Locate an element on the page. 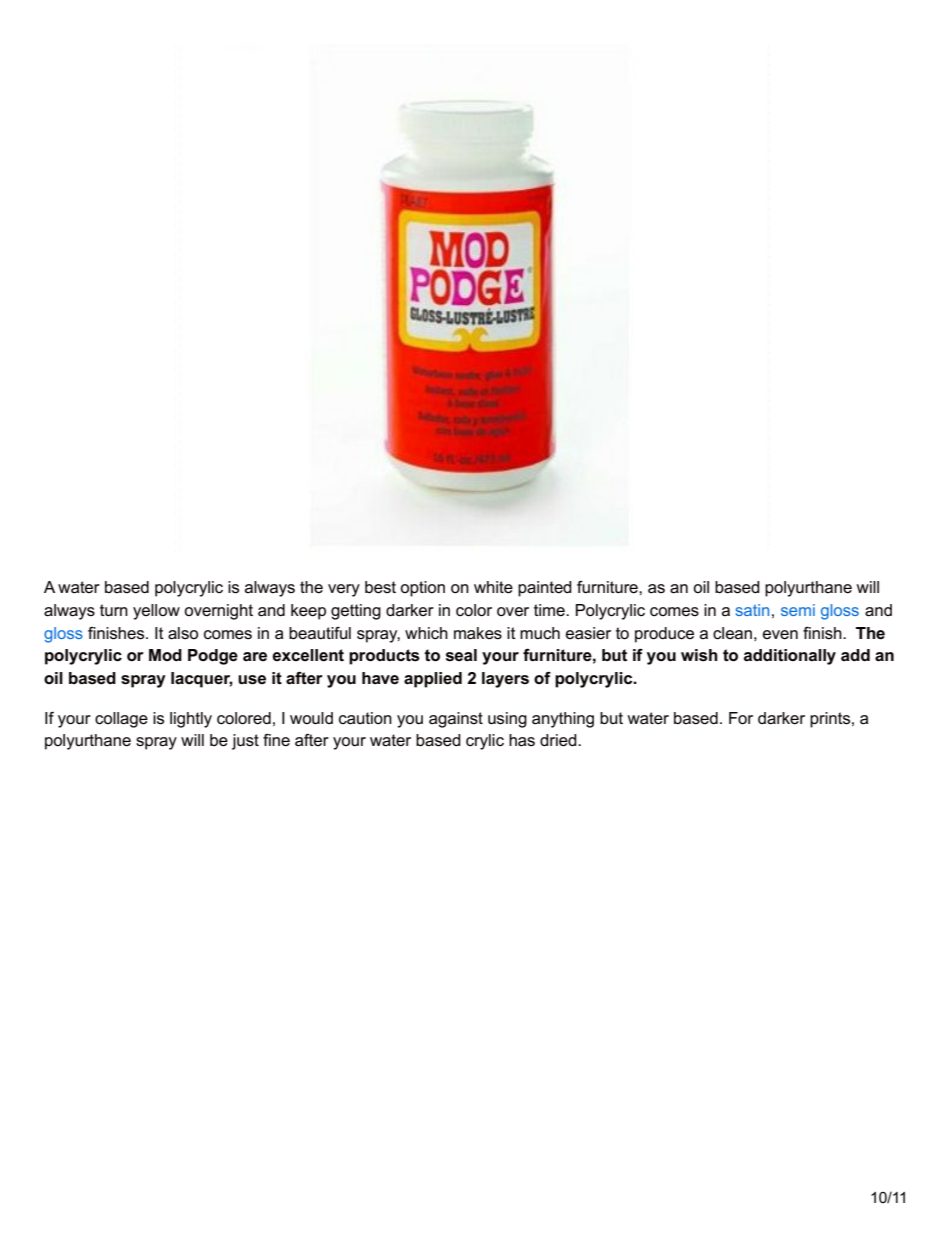  dried is located at coordinates (559, 740).
